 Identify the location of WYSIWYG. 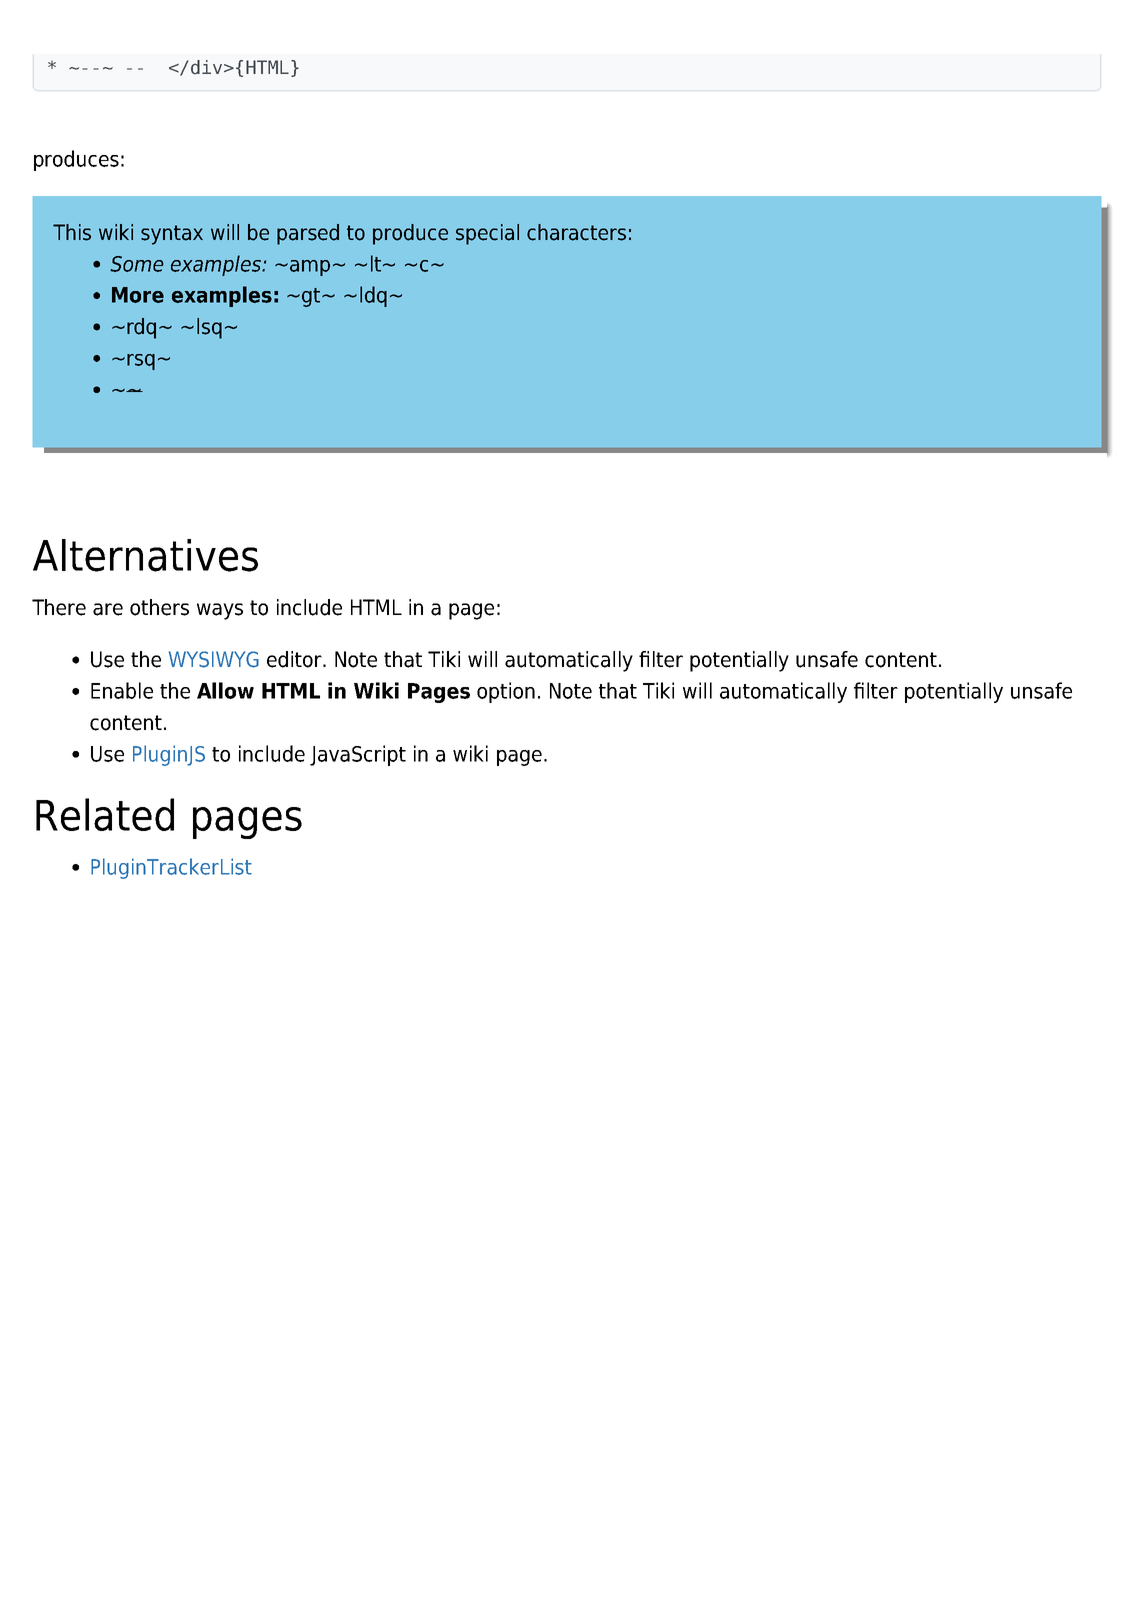
(214, 659).
